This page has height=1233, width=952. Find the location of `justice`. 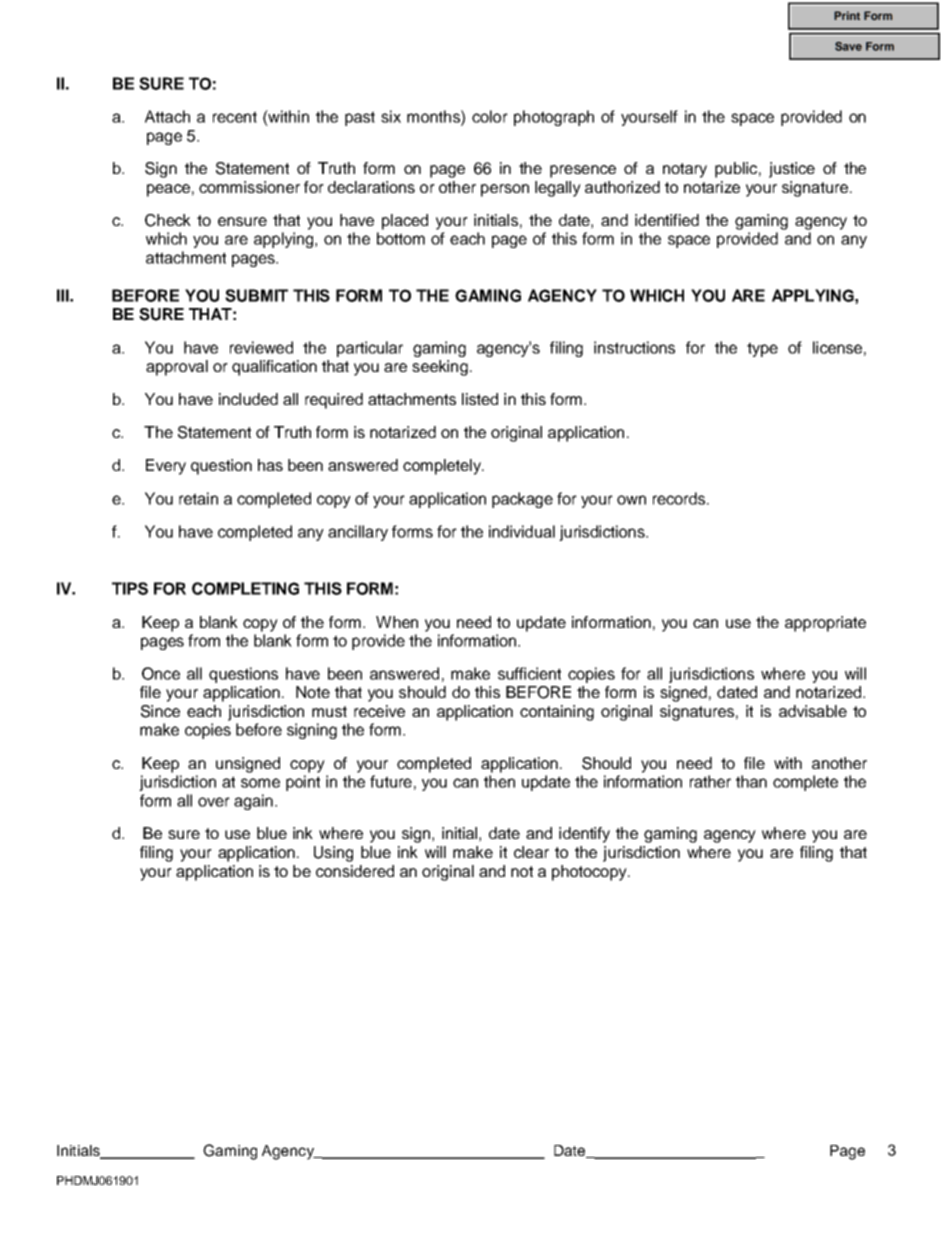

justice is located at coordinates (792, 170).
